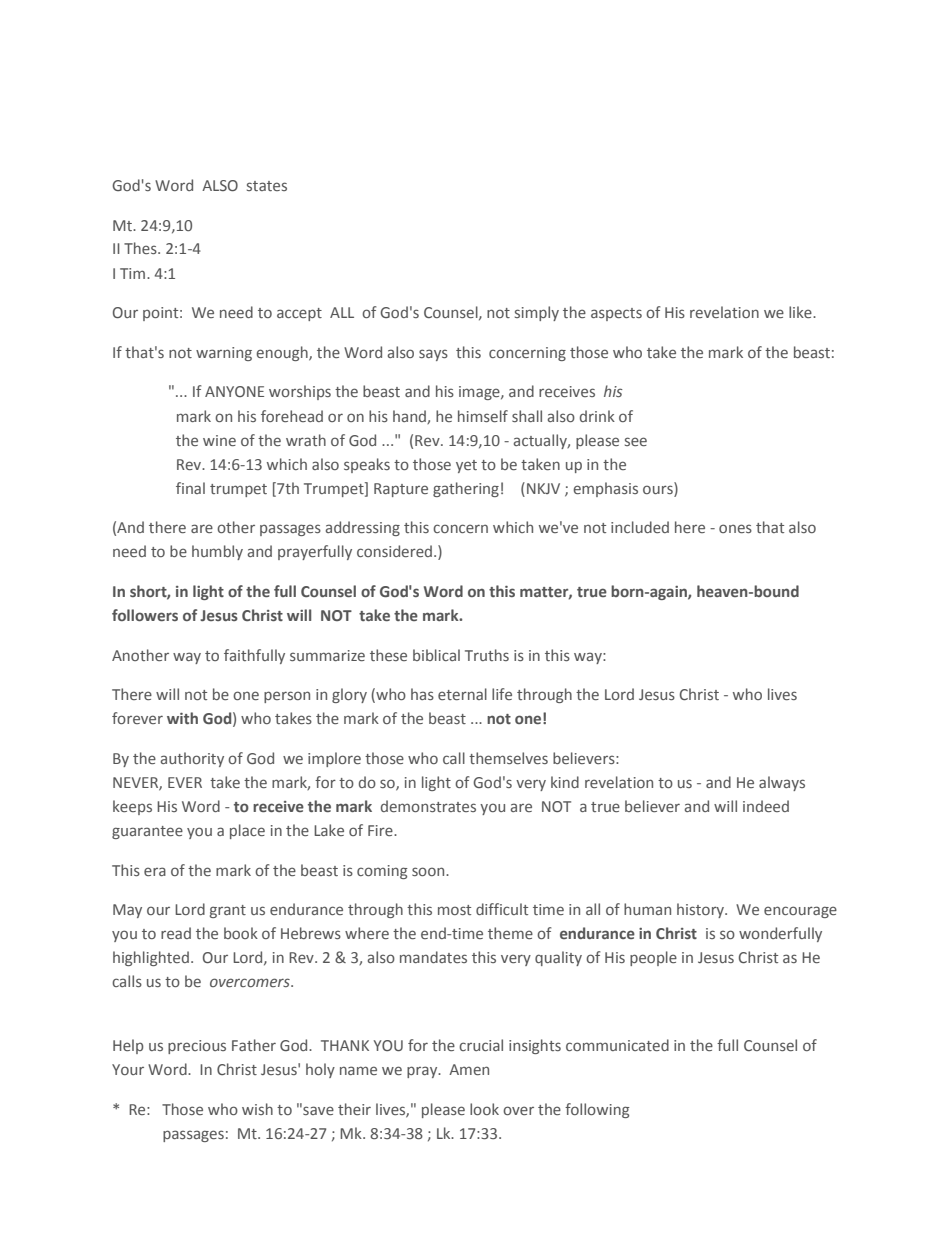  Describe the element at coordinates (801, 312) in the screenshot. I see `like` at that location.
